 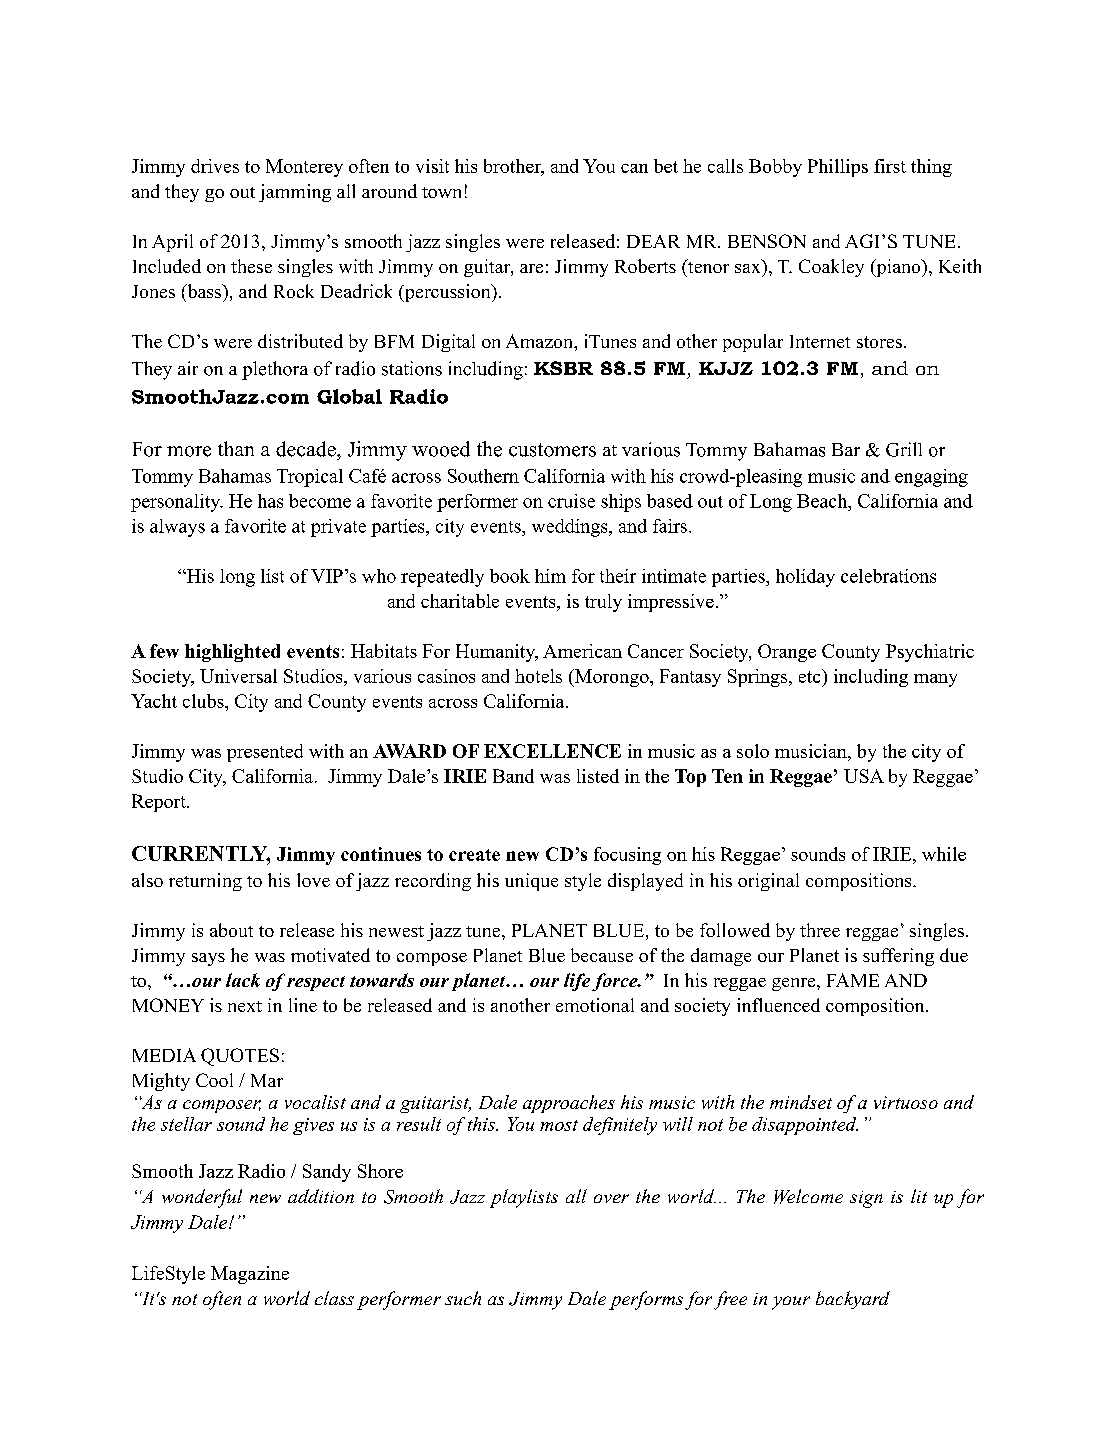 What do you see at coordinates (265, 753) in the screenshot?
I see `presented` at bounding box center [265, 753].
